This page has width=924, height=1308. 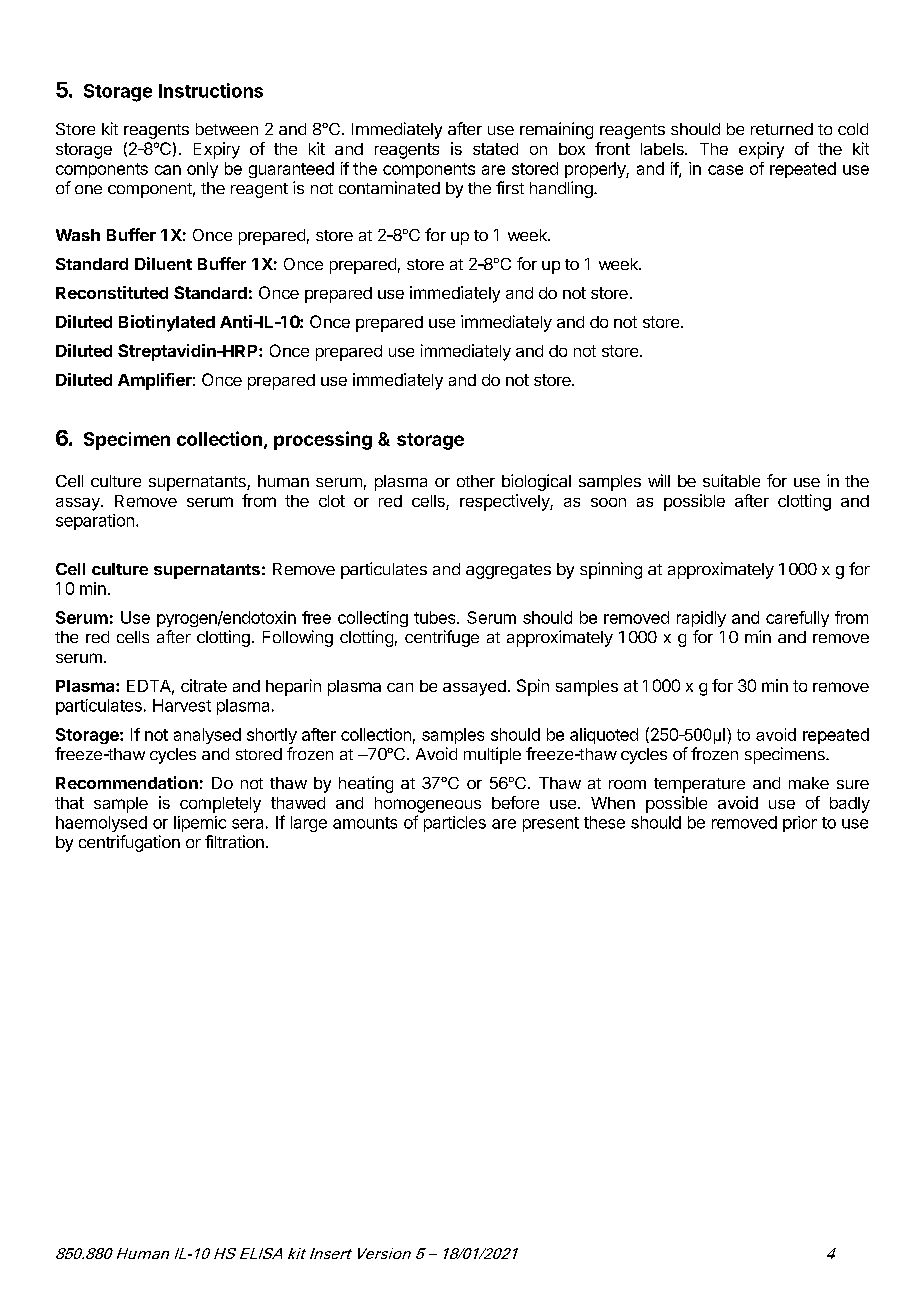 What do you see at coordinates (731, 480) in the page?
I see `suitable` at bounding box center [731, 480].
